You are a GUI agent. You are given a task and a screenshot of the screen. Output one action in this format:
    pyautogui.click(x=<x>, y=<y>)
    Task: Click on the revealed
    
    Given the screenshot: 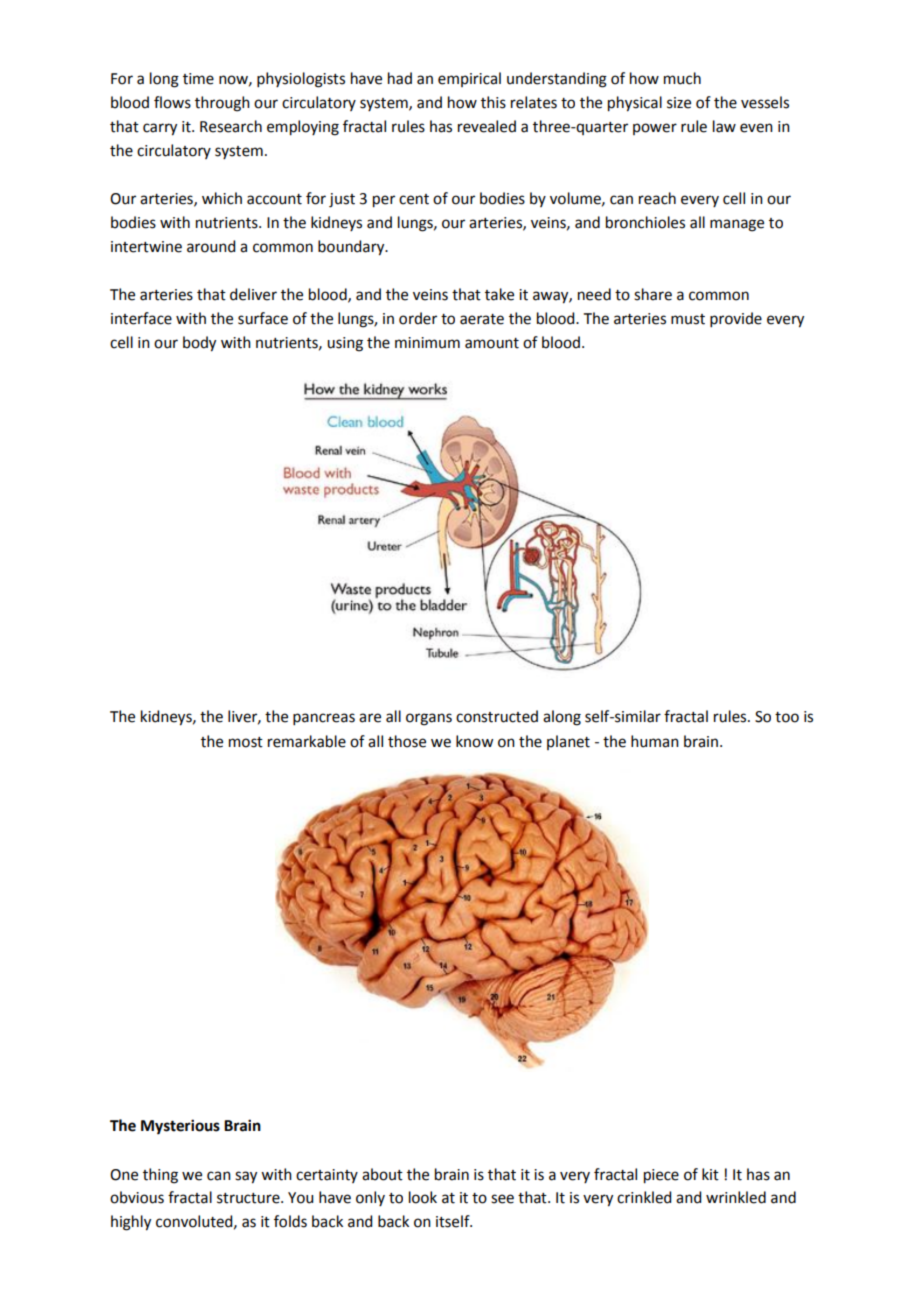 What is the action you would take?
    pyautogui.click(x=487, y=126)
